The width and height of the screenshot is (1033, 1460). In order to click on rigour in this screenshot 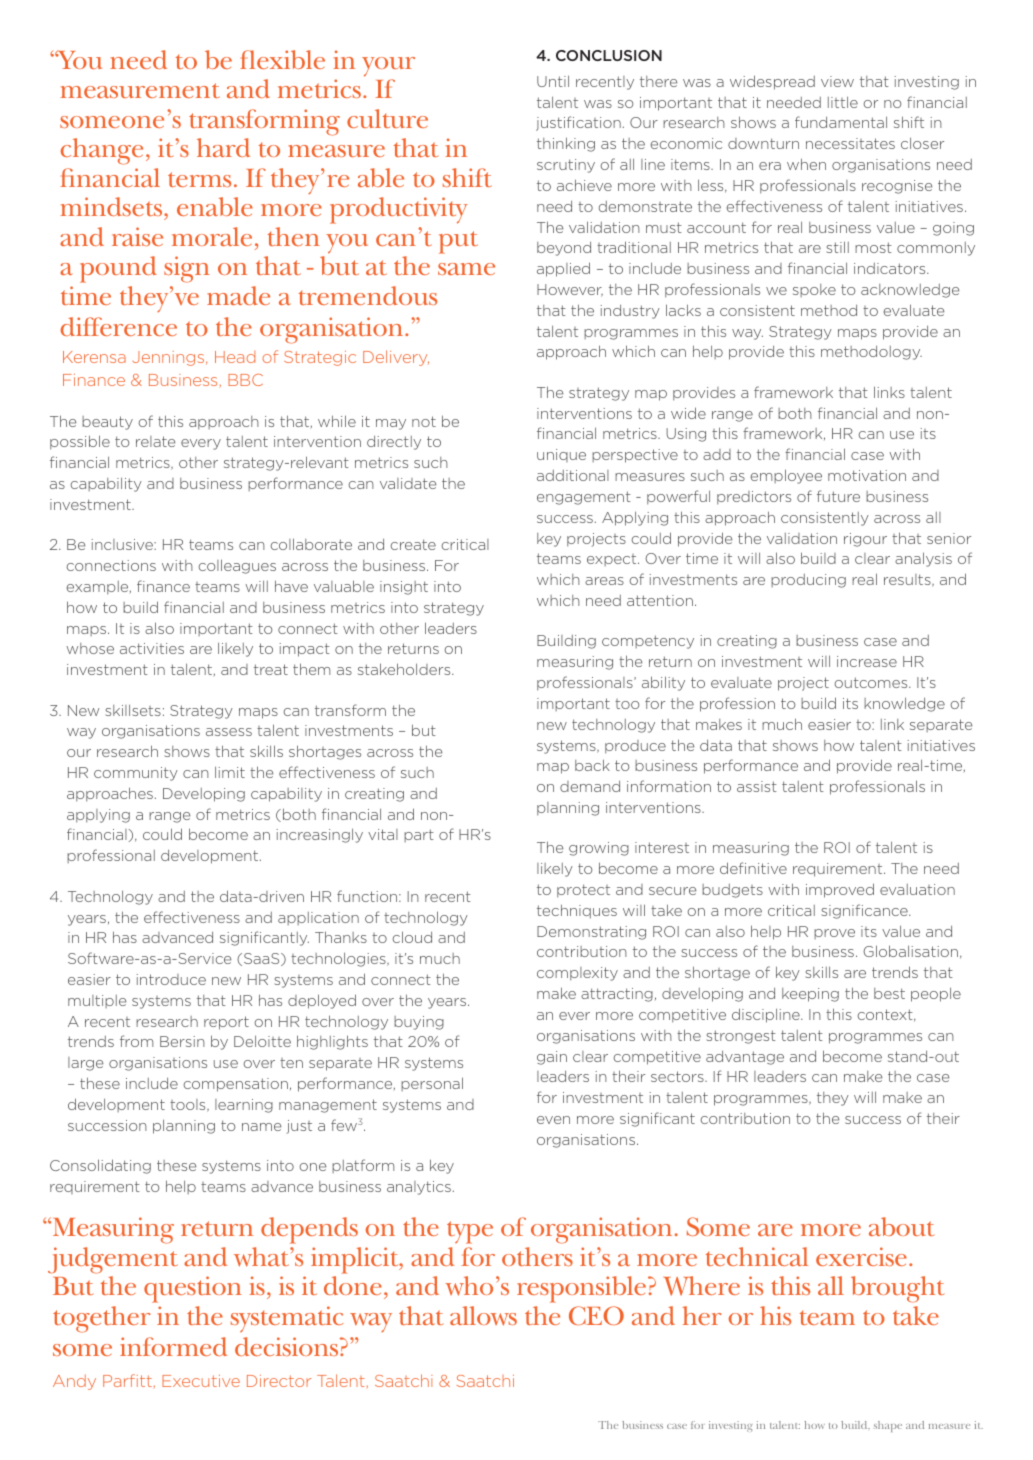, I will do `click(865, 540)`.
